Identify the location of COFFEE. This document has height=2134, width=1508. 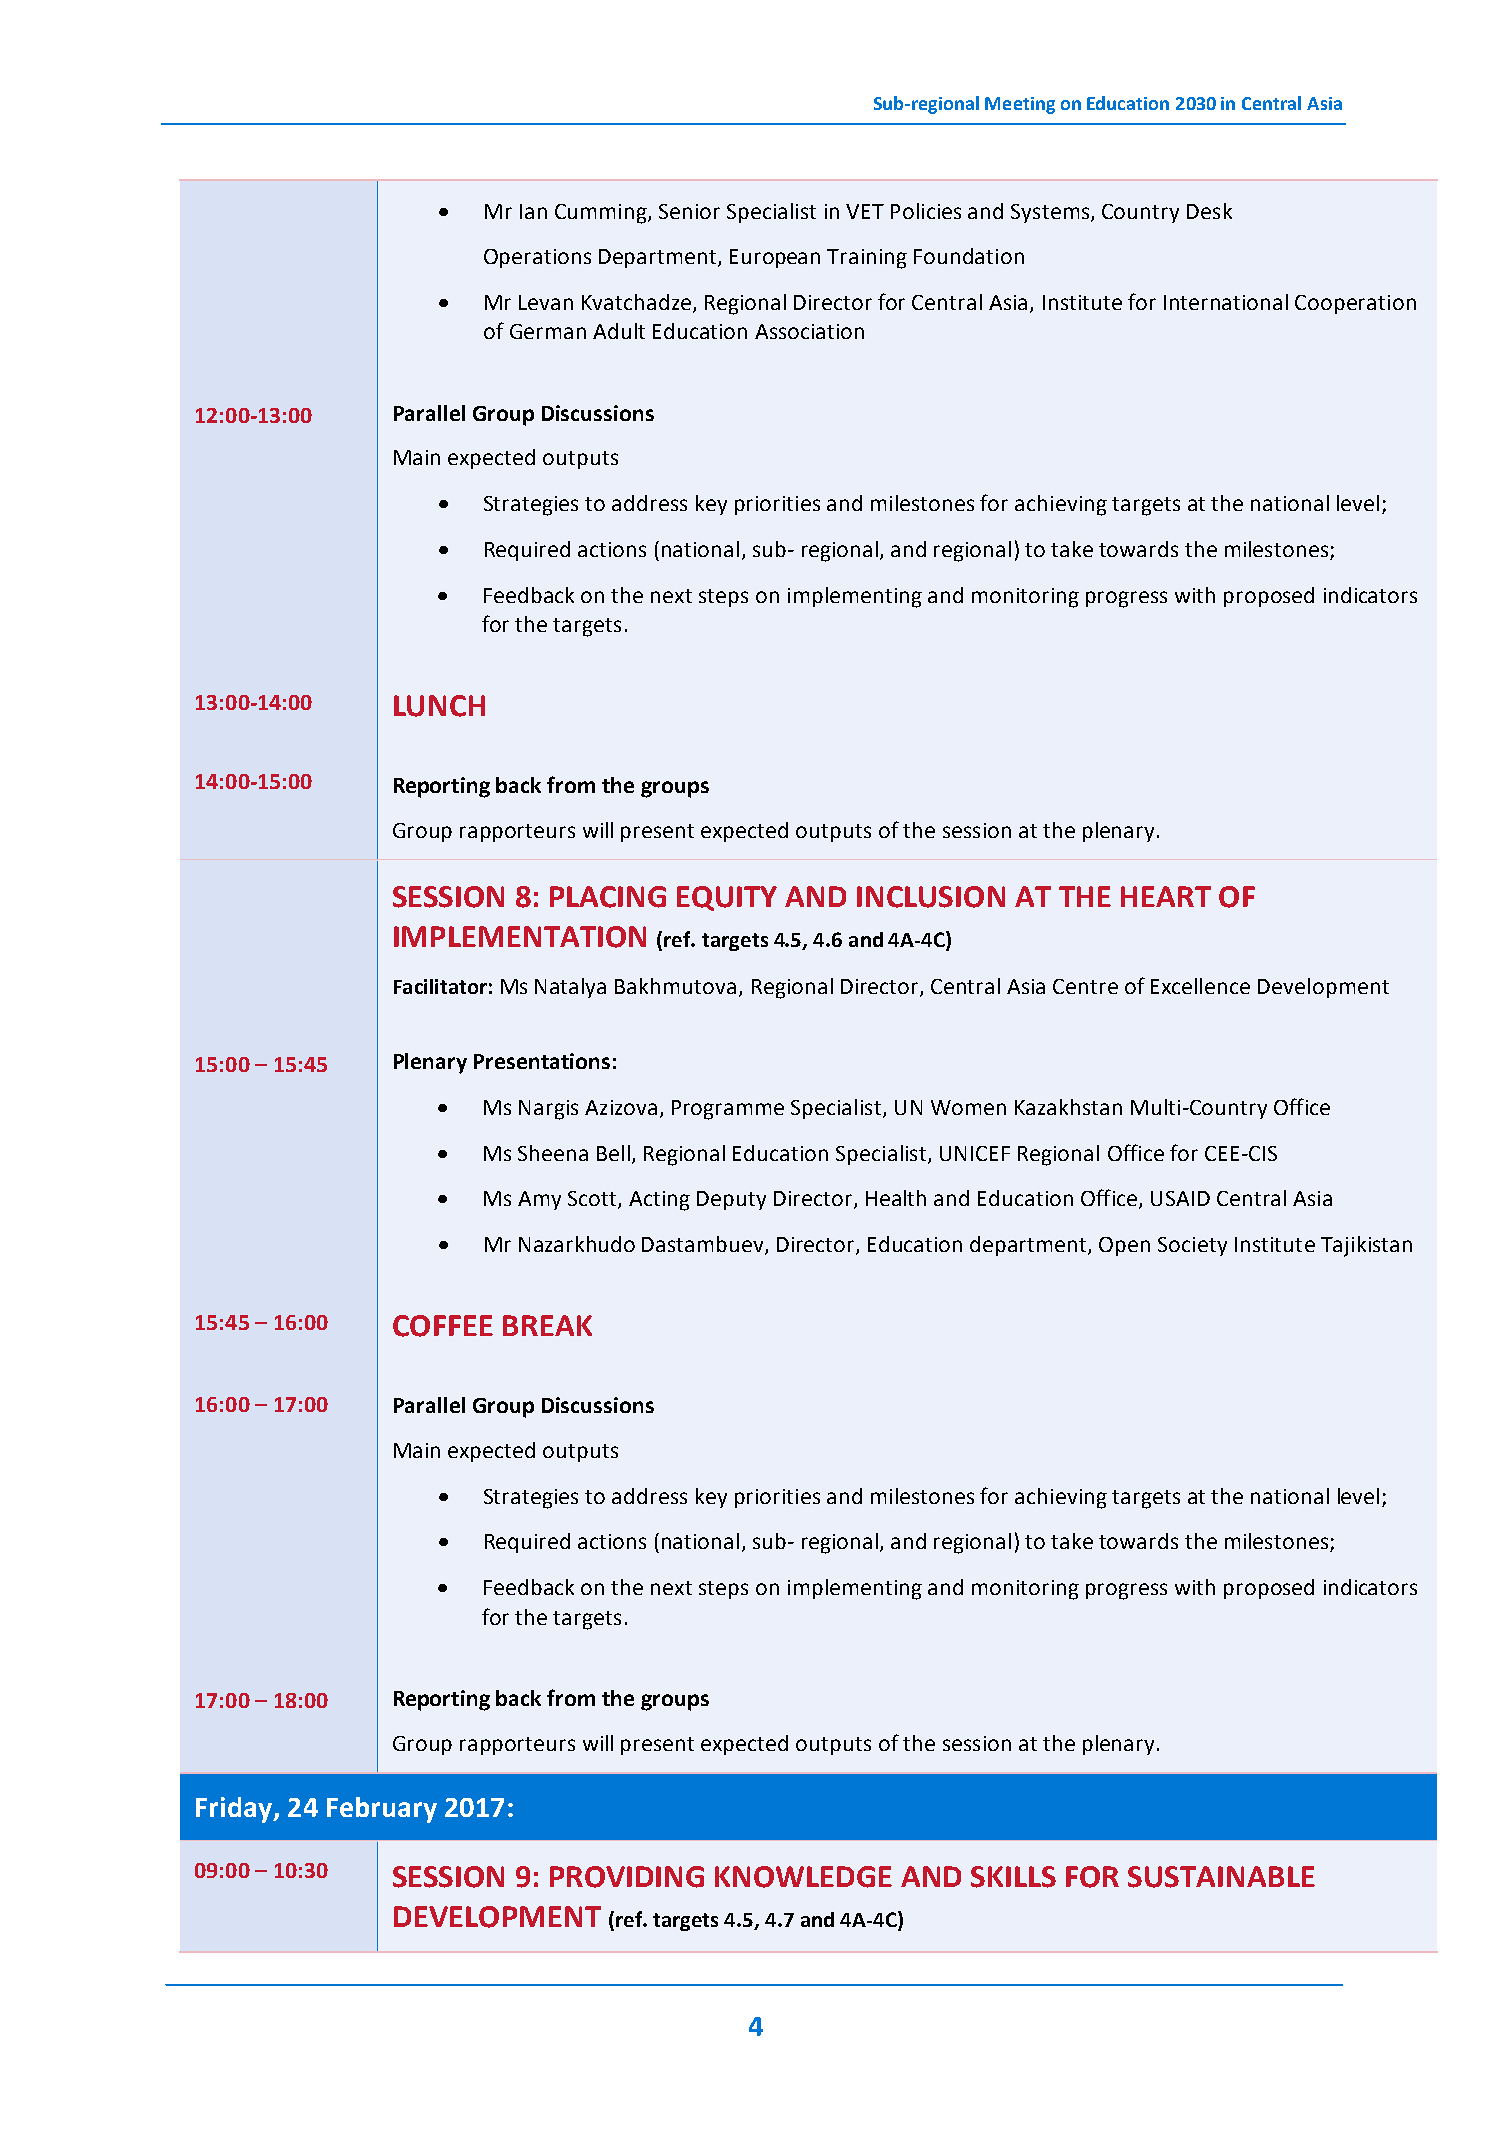
(443, 1326).
